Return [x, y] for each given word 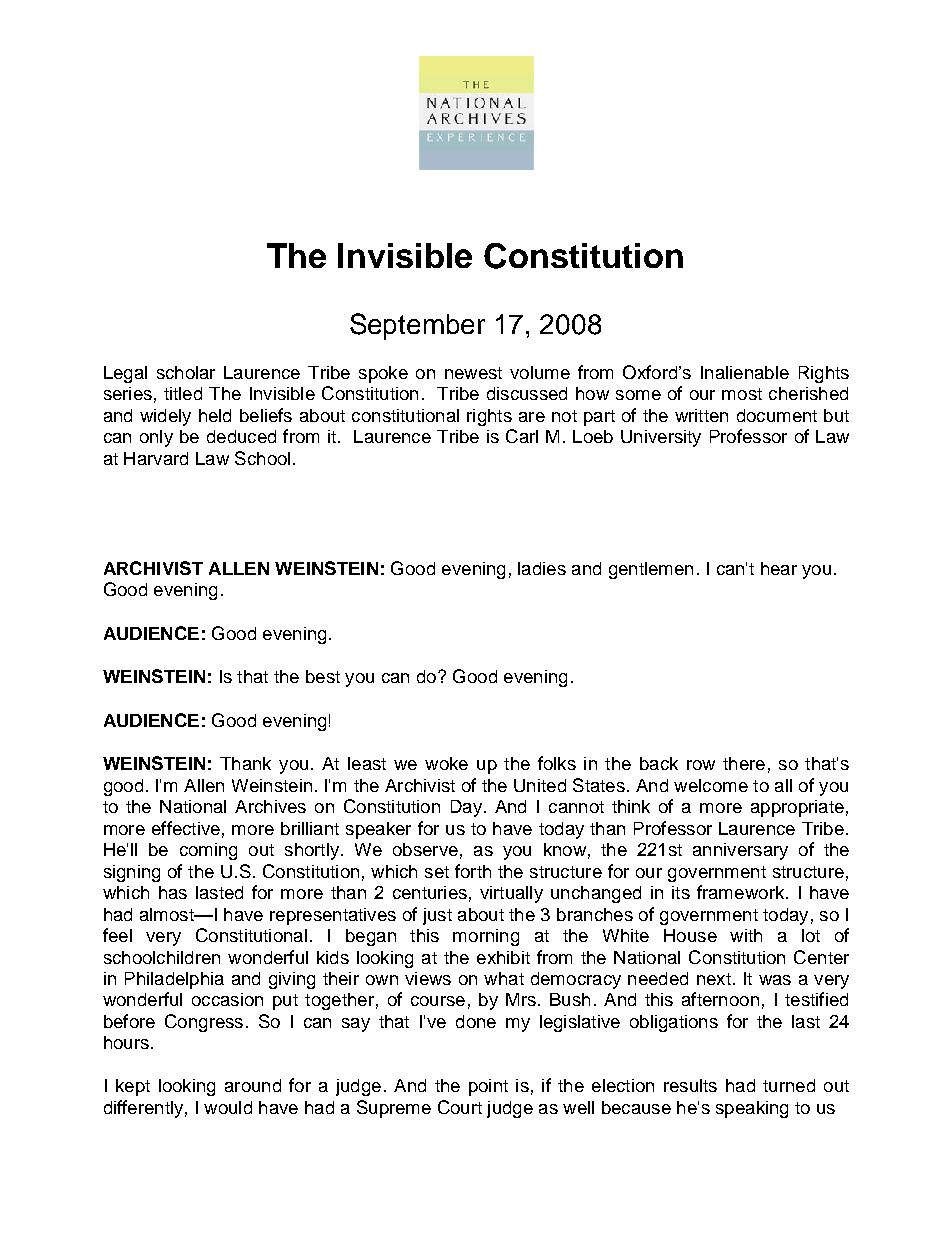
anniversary [740, 851]
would [228, 1107]
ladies [542, 568]
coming [208, 851]
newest [473, 373]
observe [425, 849]
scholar [186, 372]
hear [779, 568]
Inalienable [745, 372]
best [323, 676]
